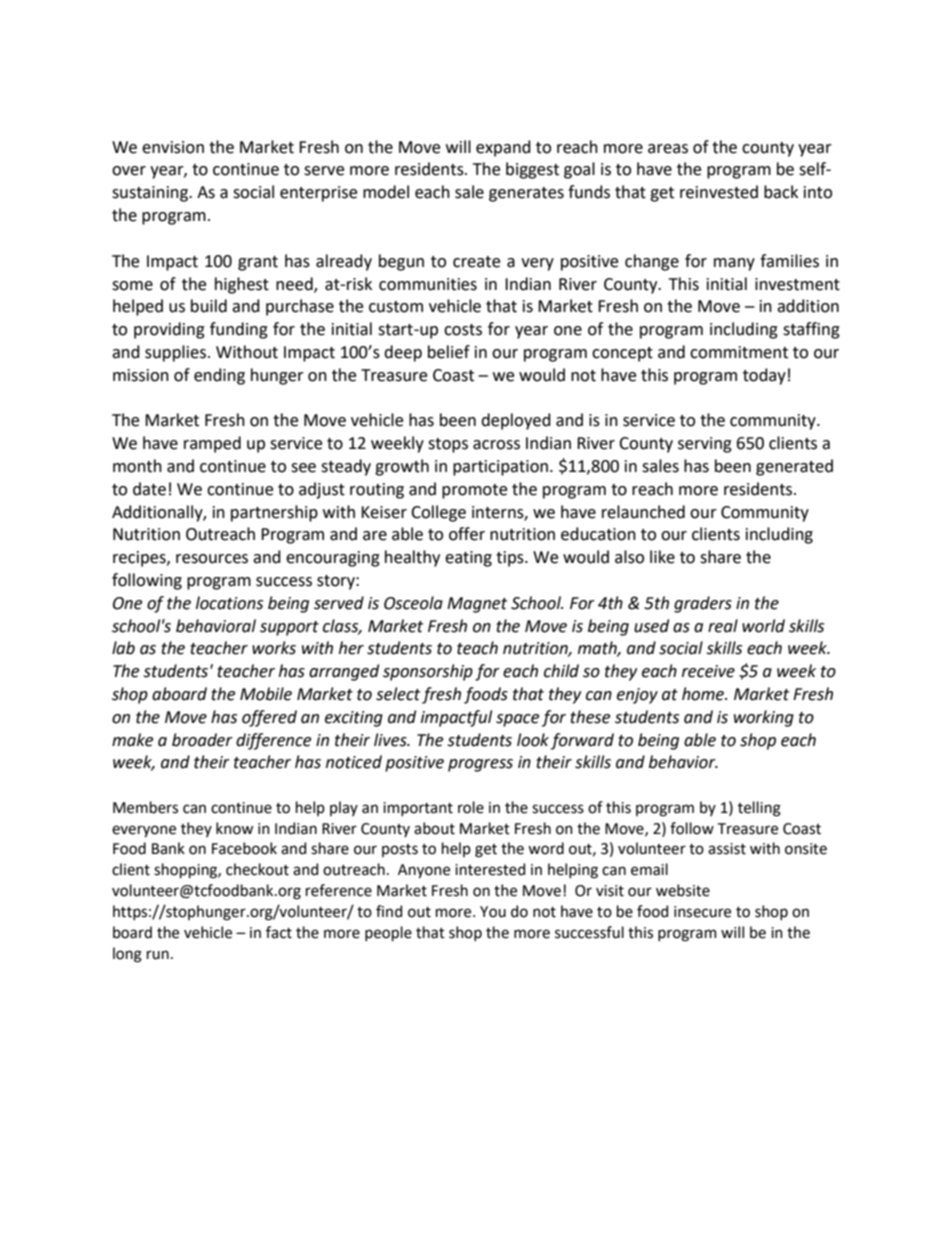  Describe the element at coordinates (503, 148) in the screenshot. I see `expand` at that location.
